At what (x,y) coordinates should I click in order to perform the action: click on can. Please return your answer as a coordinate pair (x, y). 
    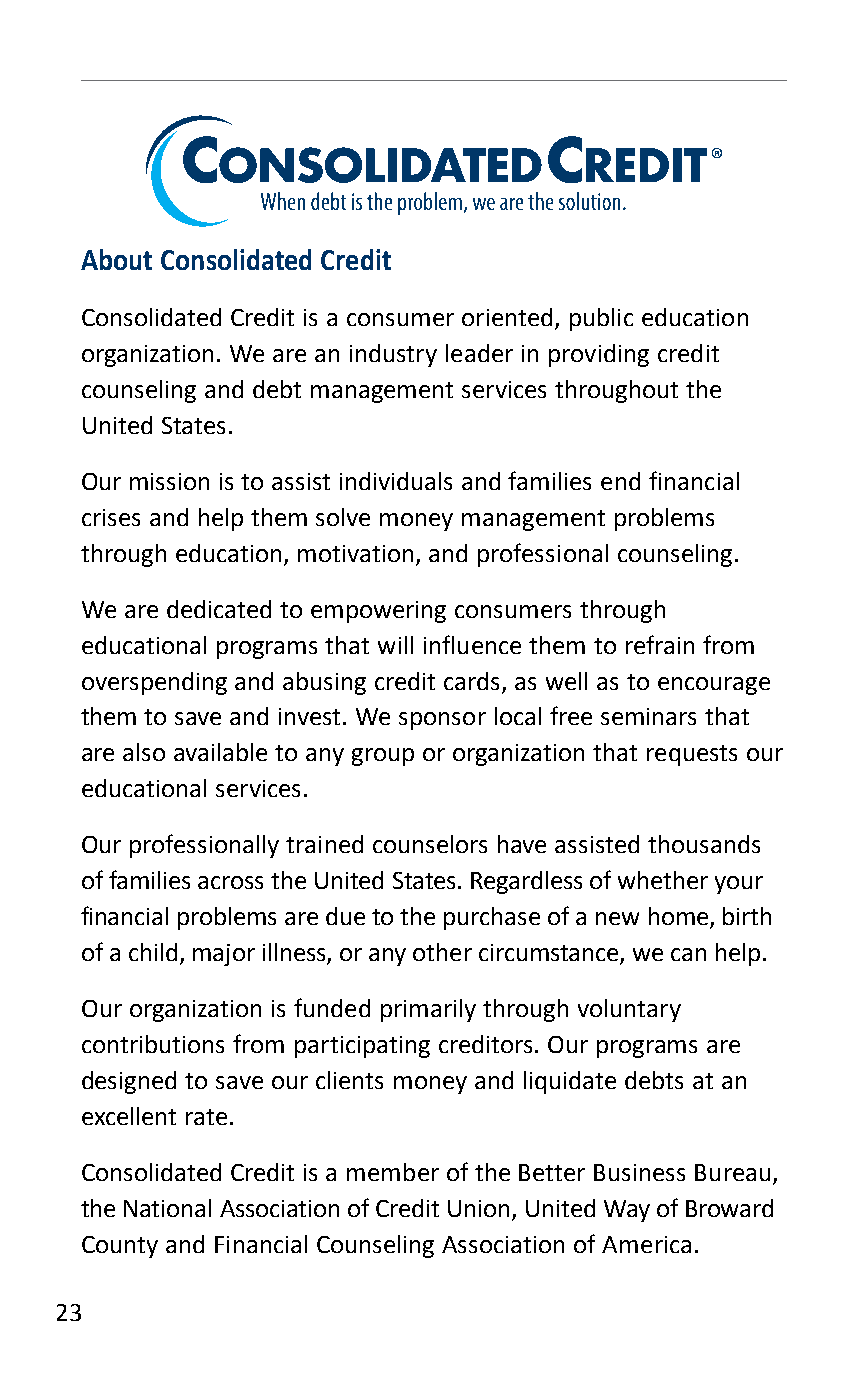
    Looking at the image, I should click on (688, 954).
